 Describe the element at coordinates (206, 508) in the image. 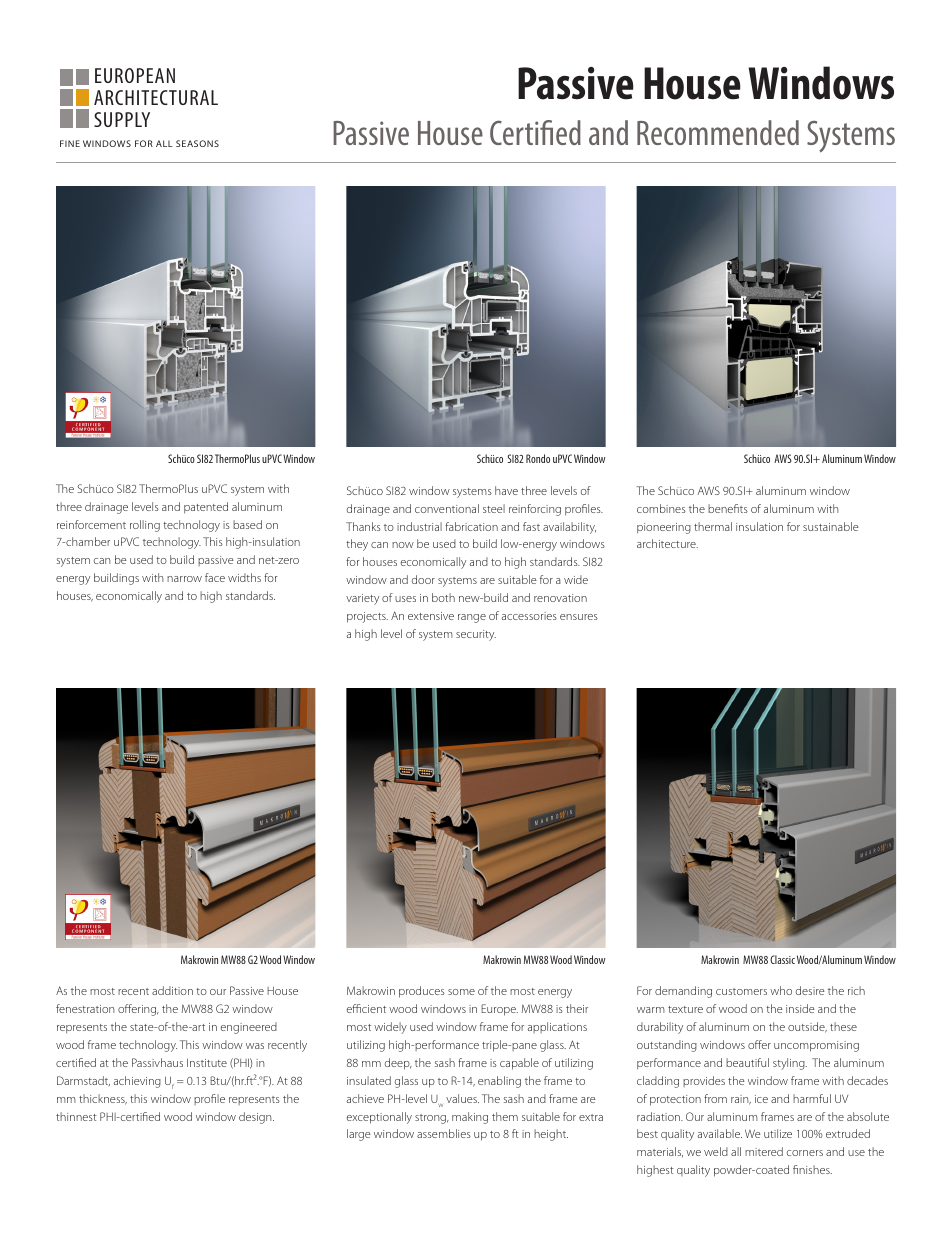

I see `patented` at that location.
